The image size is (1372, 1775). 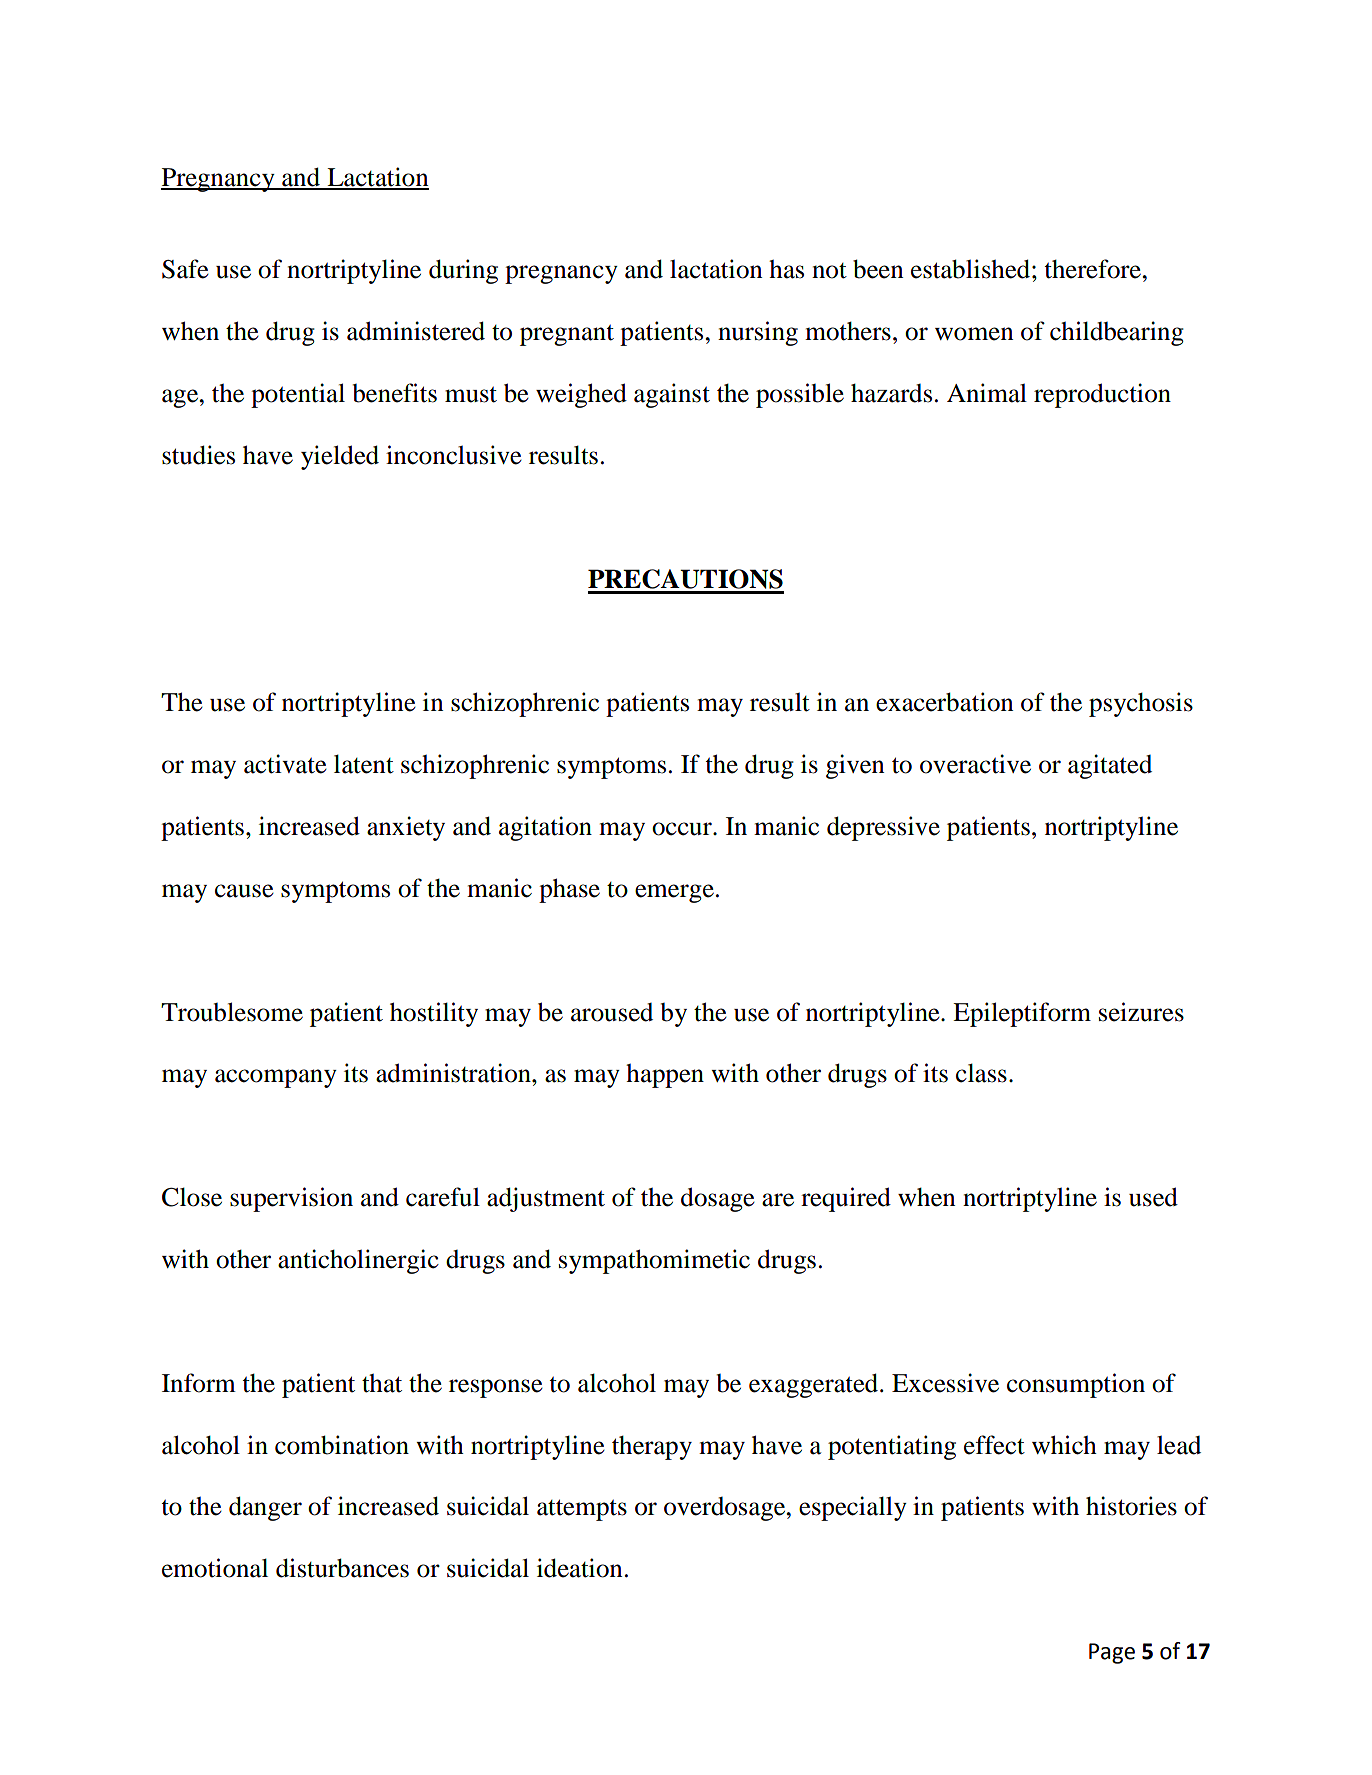 What do you see at coordinates (580, 1568) in the page?
I see `ideation` at bounding box center [580, 1568].
